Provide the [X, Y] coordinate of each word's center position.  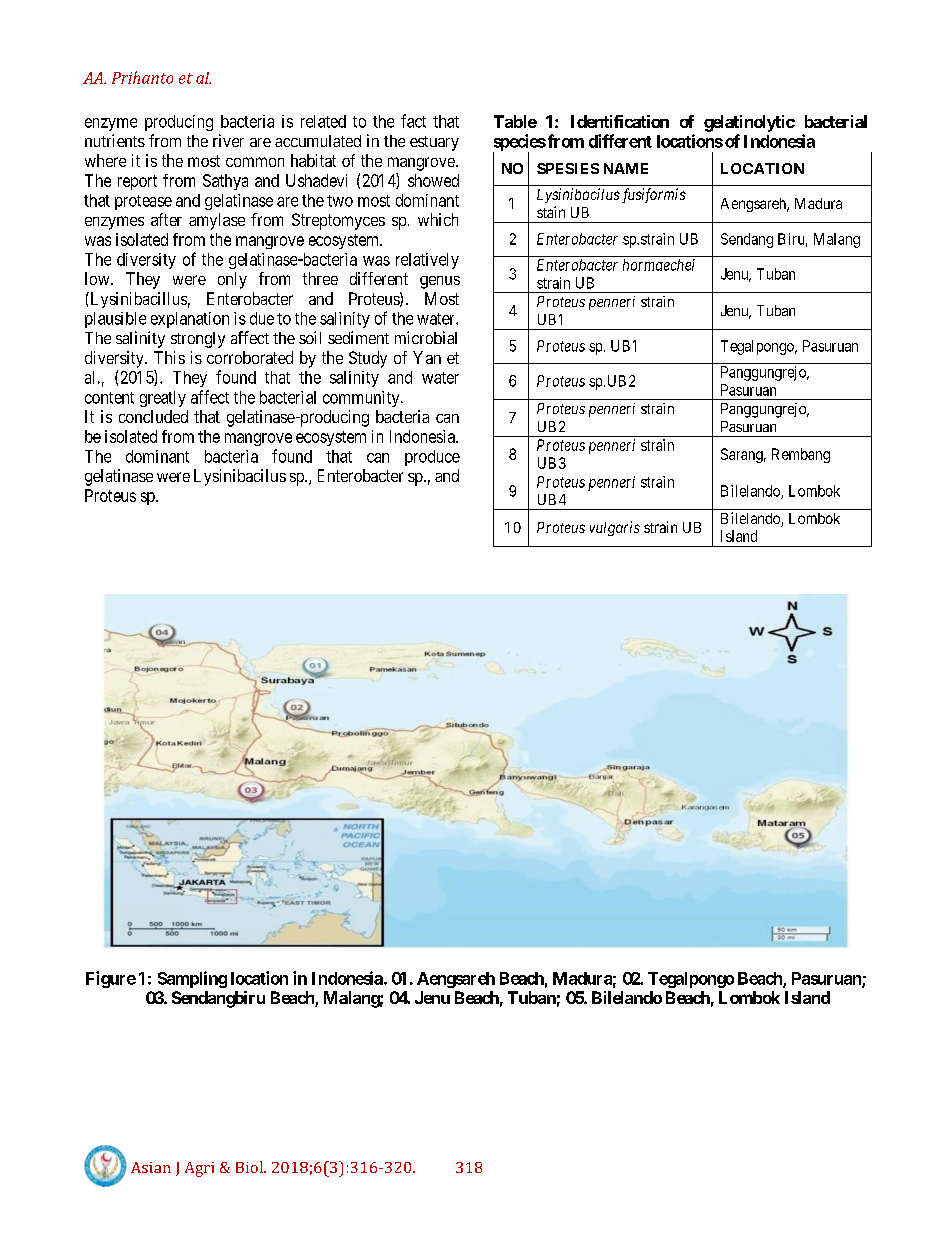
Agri [199, 1169]
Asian [151, 1167]
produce [432, 458]
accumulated [318, 141]
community [362, 399]
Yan [427, 357]
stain [551, 212]
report [137, 182]
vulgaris [615, 528]
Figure [111, 979]
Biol [250, 1167]
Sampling [192, 979]
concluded [153, 416]
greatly [163, 399]
